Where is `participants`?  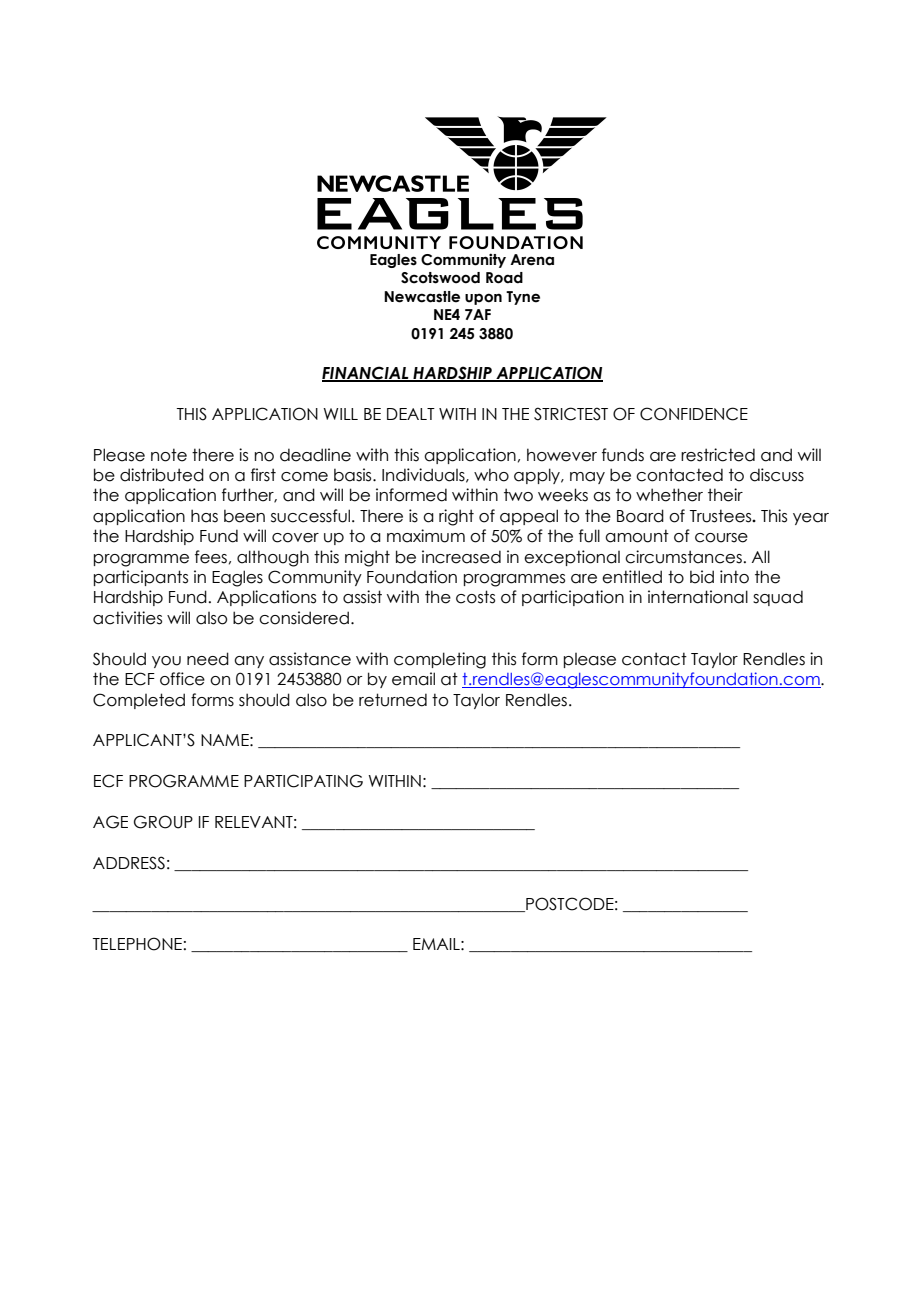 participants is located at coordinates (141, 578).
